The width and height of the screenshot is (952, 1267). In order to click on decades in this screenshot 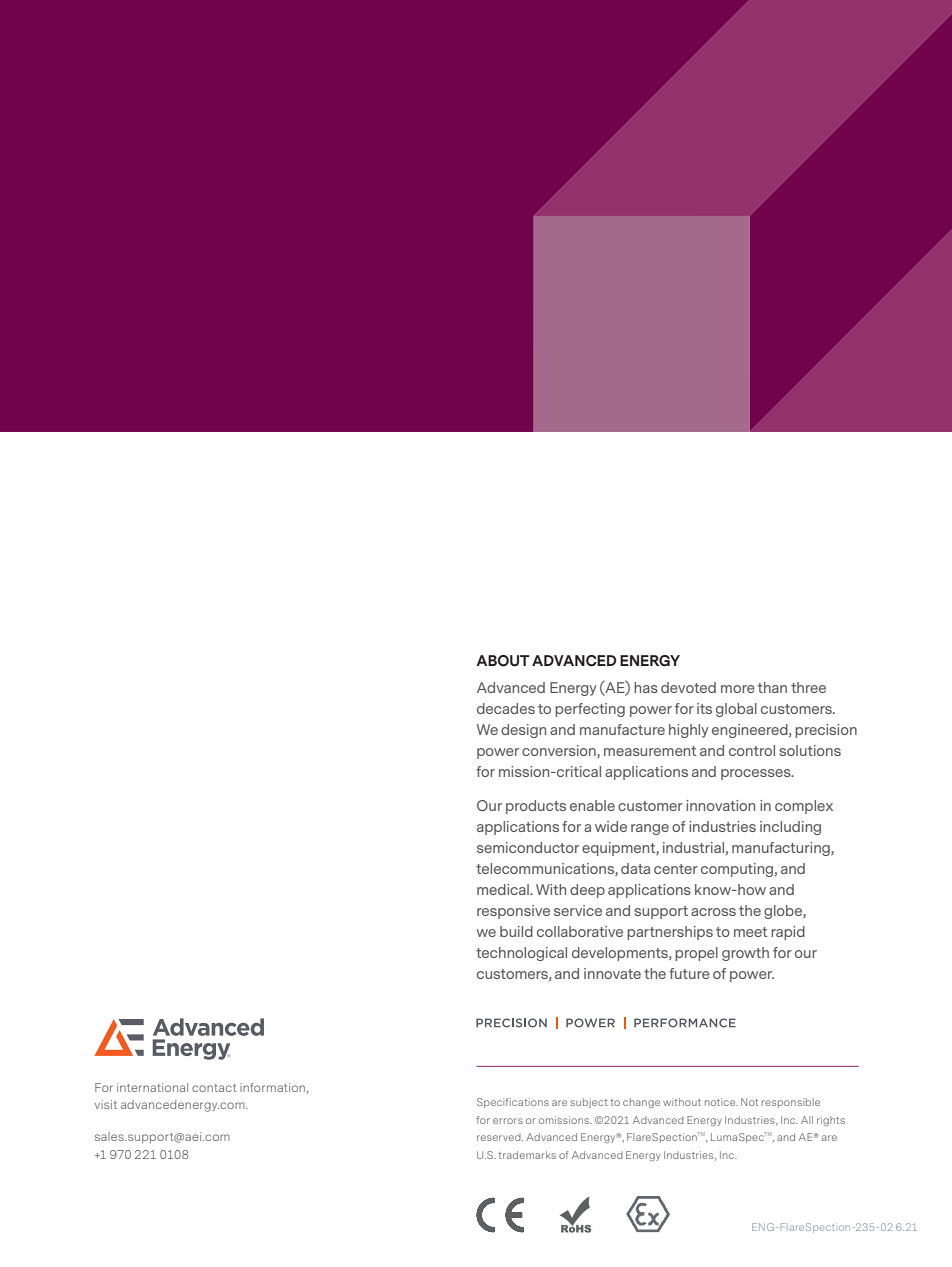, I will do `click(506, 708)`.
